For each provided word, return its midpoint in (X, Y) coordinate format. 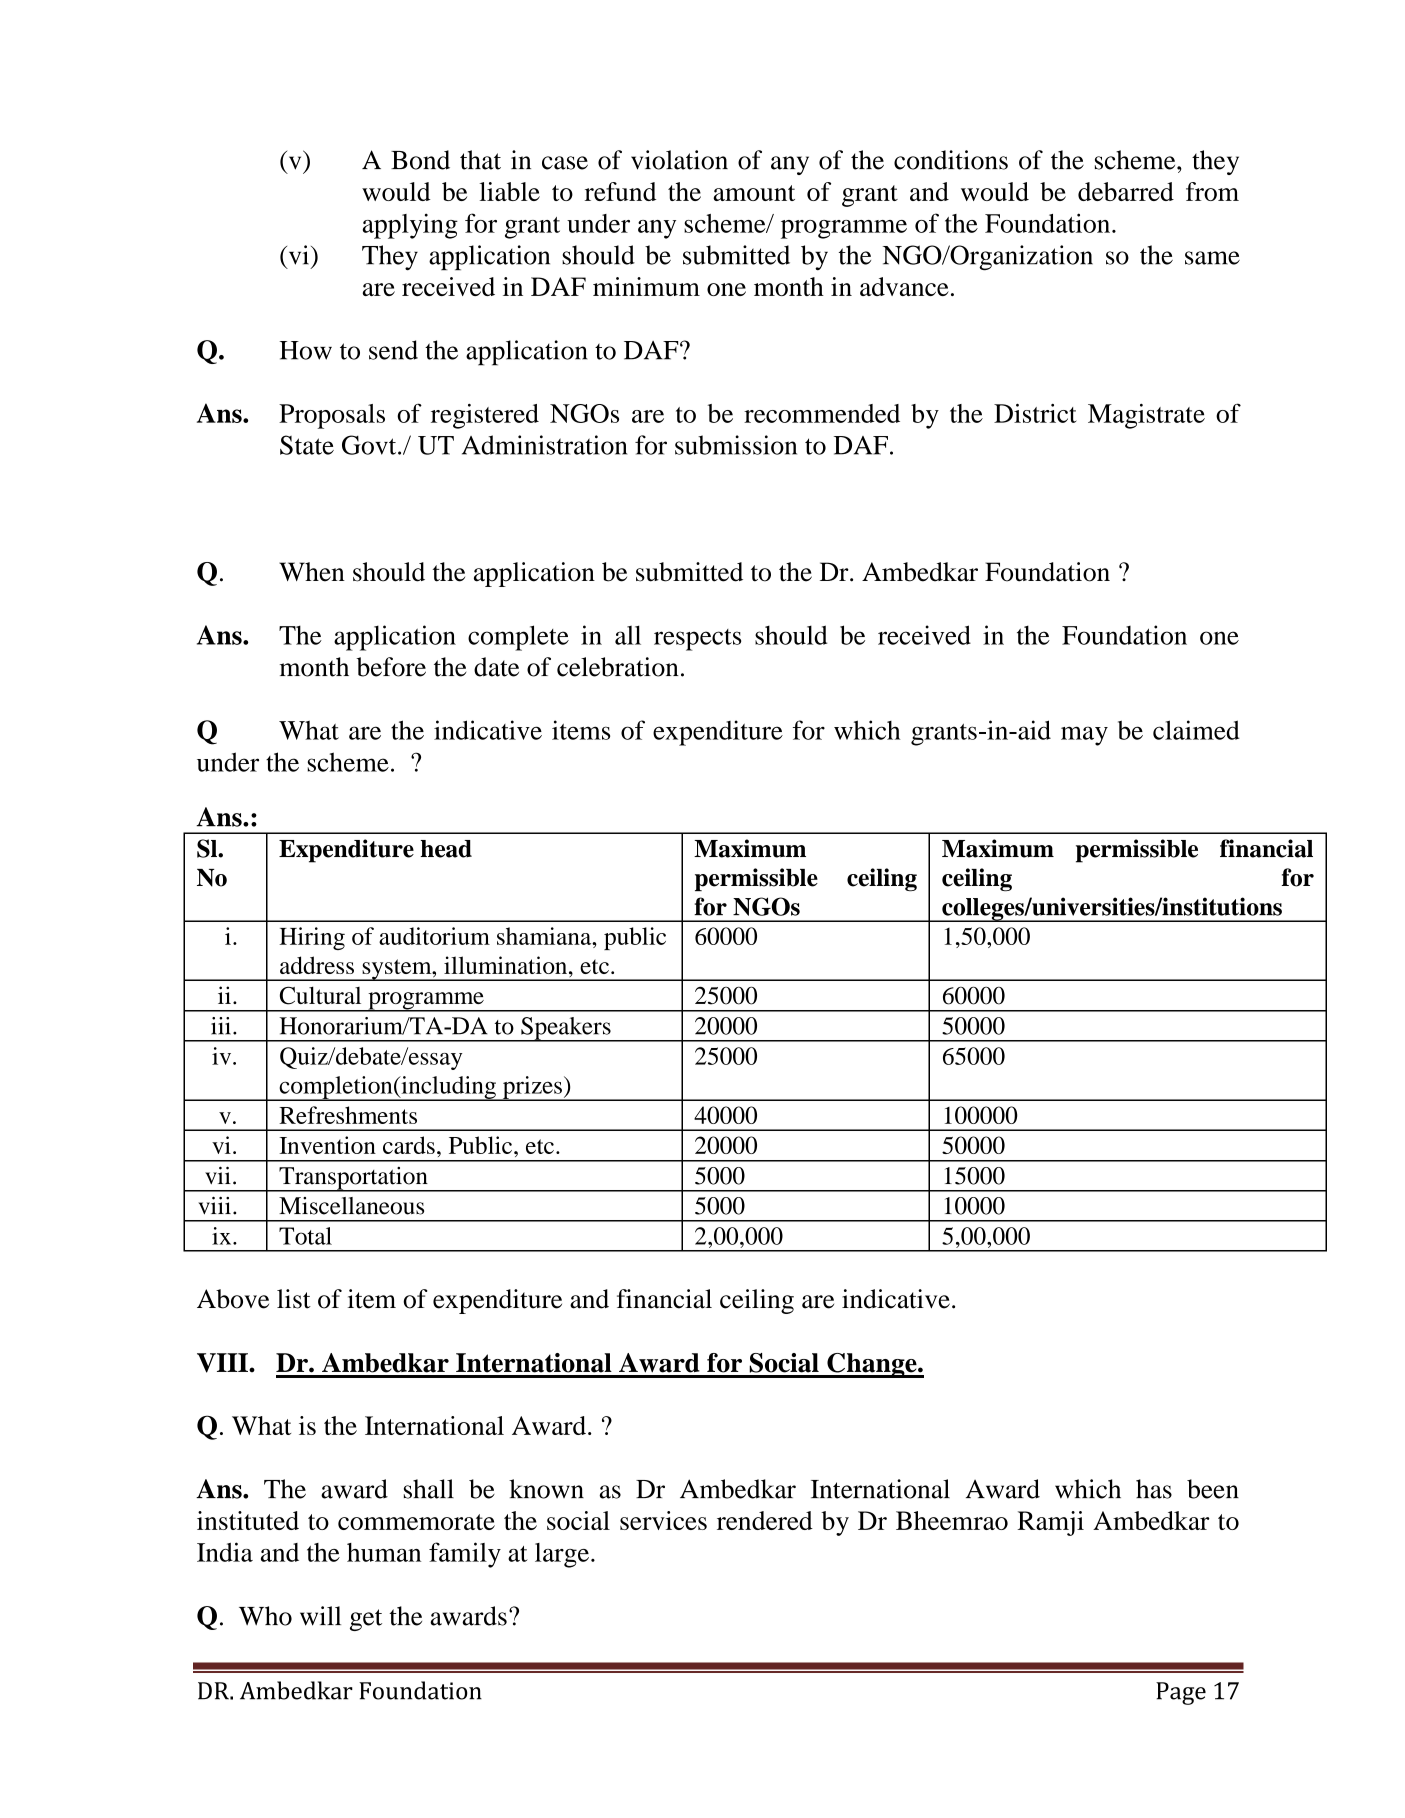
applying (410, 226)
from (1212, 191)
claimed (1196, 730)
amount (754, 193)
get (366, 1620)
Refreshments (348, 1115)
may (1084, 736)
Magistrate (1146, 416)
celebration (618, 667)
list (294, 1299)
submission (736, 445)
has (1154, 1489)
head (446, 849)
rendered (765, 1520)
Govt (370, 445)
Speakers (566, 1029)
